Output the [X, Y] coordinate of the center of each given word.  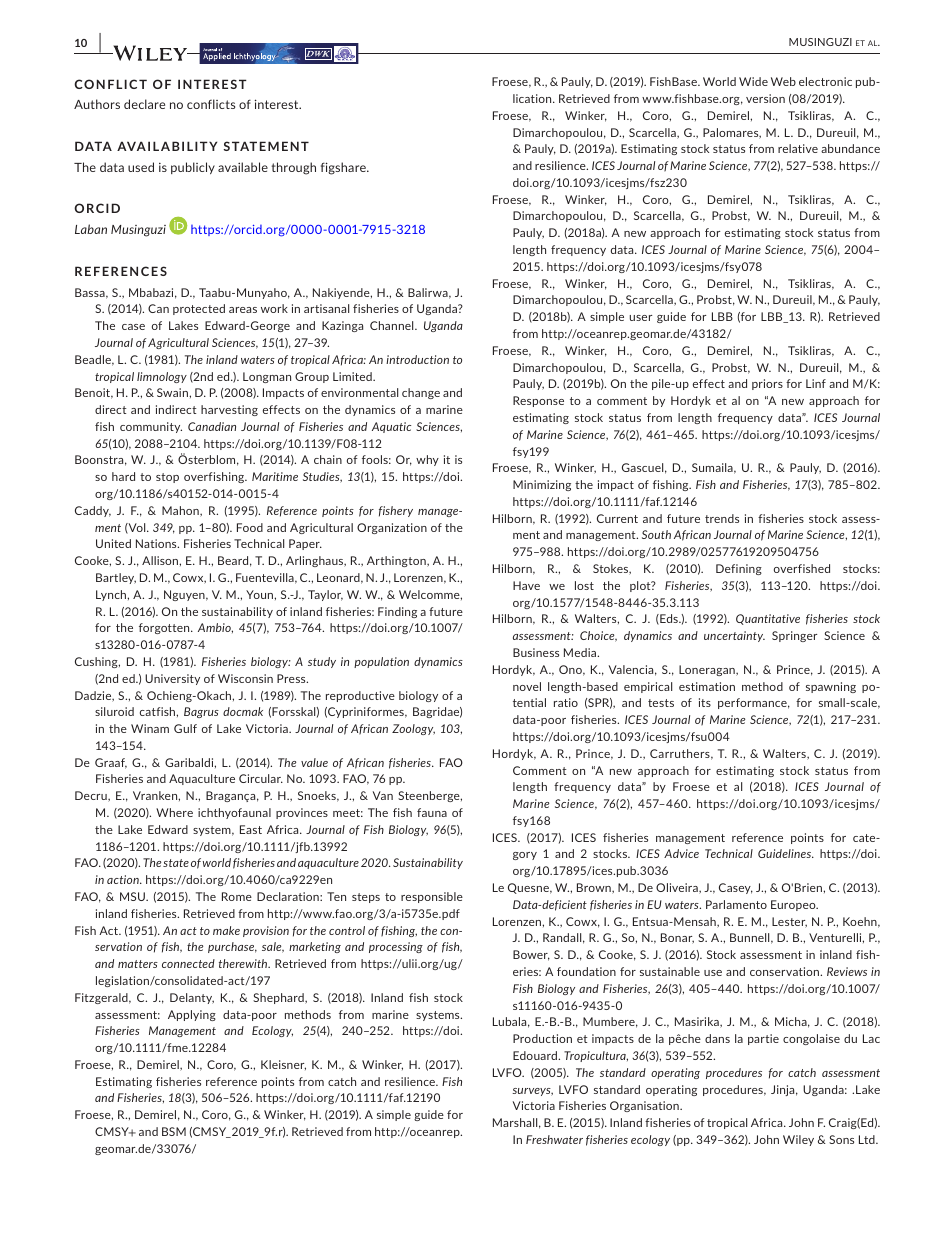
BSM [174, 1131]
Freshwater [554, 1139]
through [294, 168]
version [765, 98]
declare [144, 104]
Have [526, 585]
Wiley [798, 1140]
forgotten [165, 628]
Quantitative [768, 619]
